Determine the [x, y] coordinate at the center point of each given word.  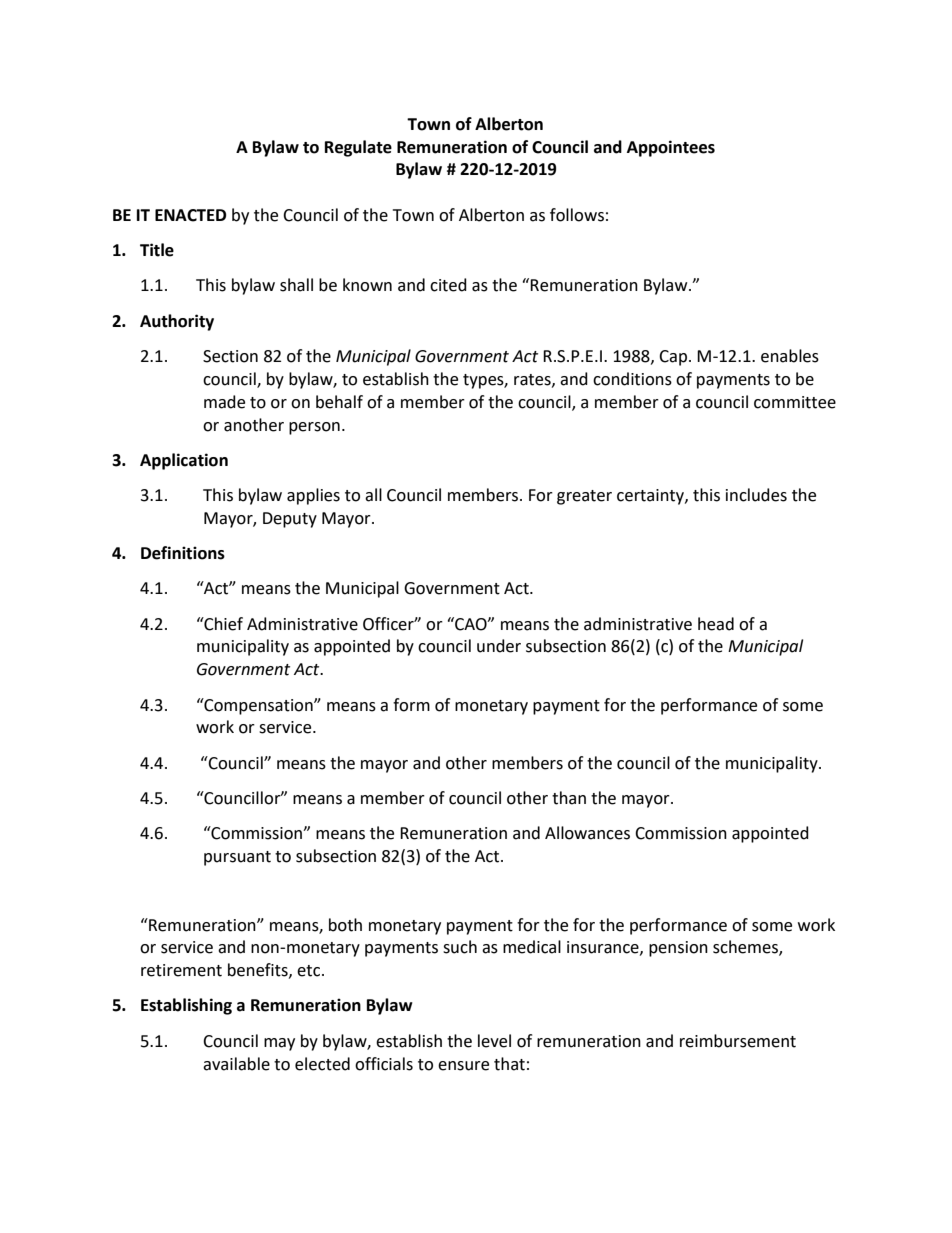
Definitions [183, 553]
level [494, 1041]
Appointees [671, 148]
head [716, 624]
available [236, 1064]
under [499, 646]
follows [577, 215]
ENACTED [190, 215]
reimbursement [738, 1041]
